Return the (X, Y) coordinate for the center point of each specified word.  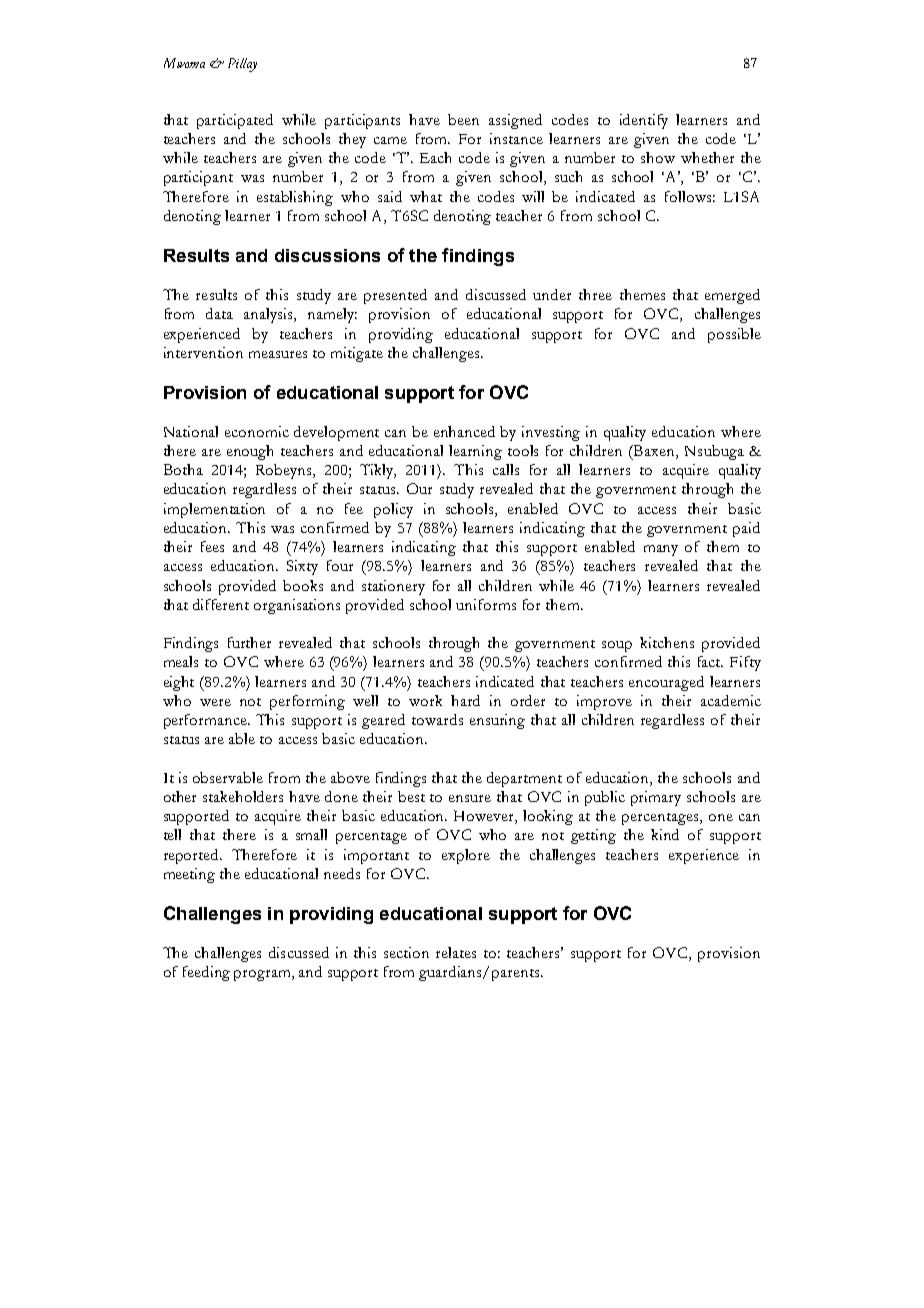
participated (235, 121)
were (215, 702)
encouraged (666, 683)
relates (456, 952)
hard (465, 700)
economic (257, 431)
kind (665, 834)
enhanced (464, 431)
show (658, 157)
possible (734, 335)
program (263, 975)
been (463, 119)
